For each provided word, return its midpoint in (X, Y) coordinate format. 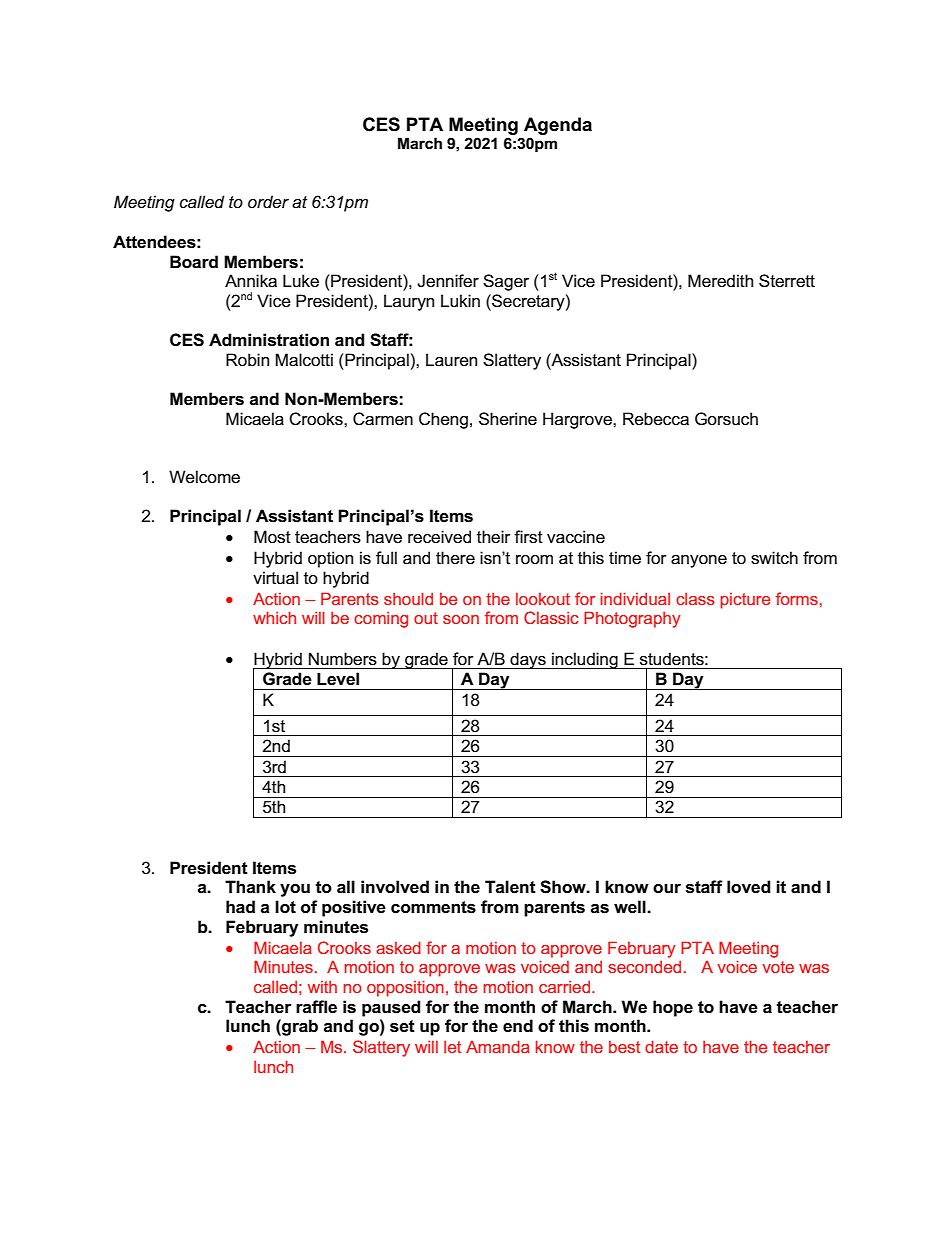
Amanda (498, 1046)
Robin (247, 360)
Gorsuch (726, 419)
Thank (250, 886)
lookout (543, 599)
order (268, 202)
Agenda (558, 127)
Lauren (451, 360)
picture (745, 601)
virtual (275, 578)
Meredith (720, 281)
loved (749, 887)
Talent (510, 887)
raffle (316, 1006)
